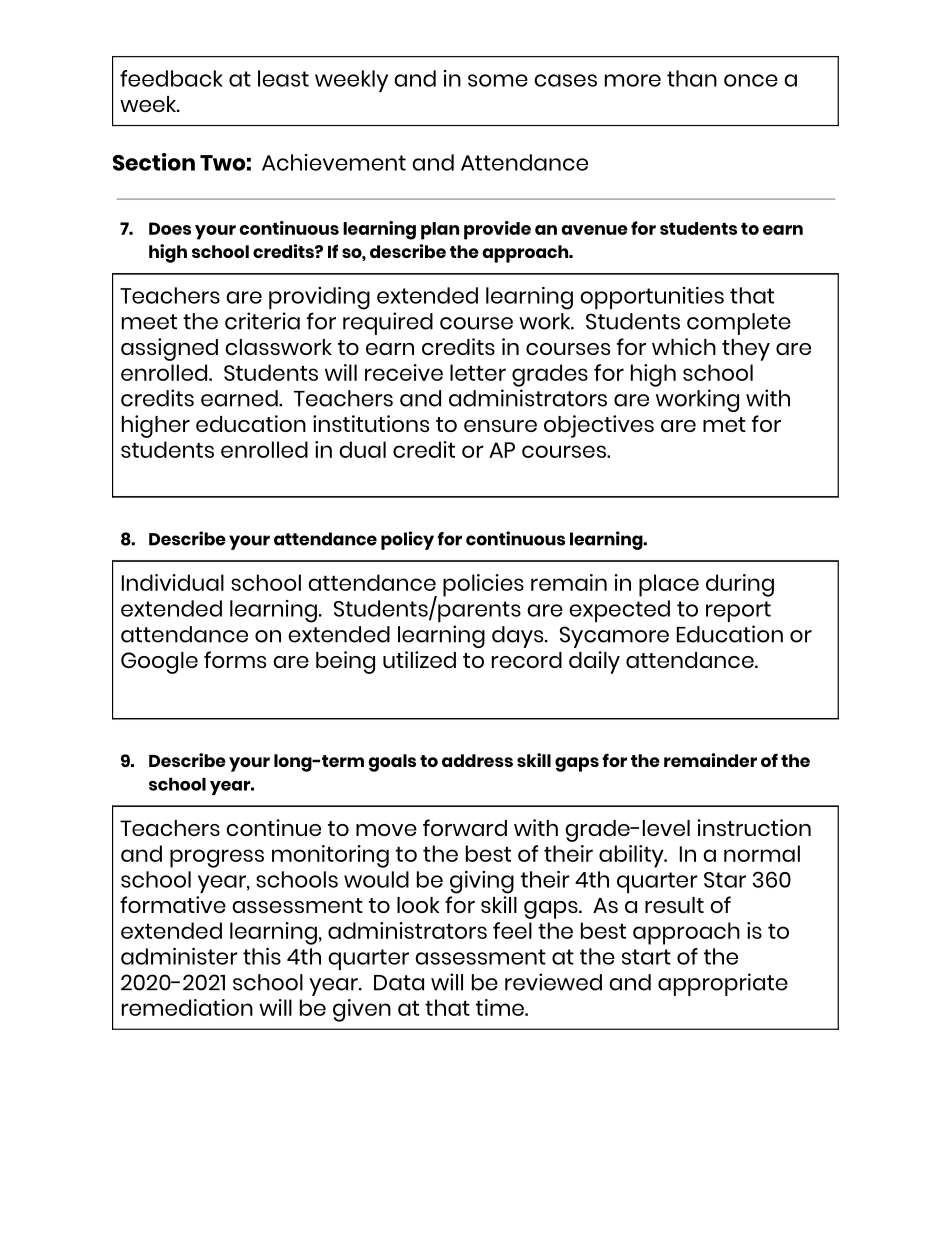 The height and width of the screenshot is (1233, 952). What do you see at coordinates (501, 1007) in the screenshot?
I see `time` at bounding box center [501, 1007].
